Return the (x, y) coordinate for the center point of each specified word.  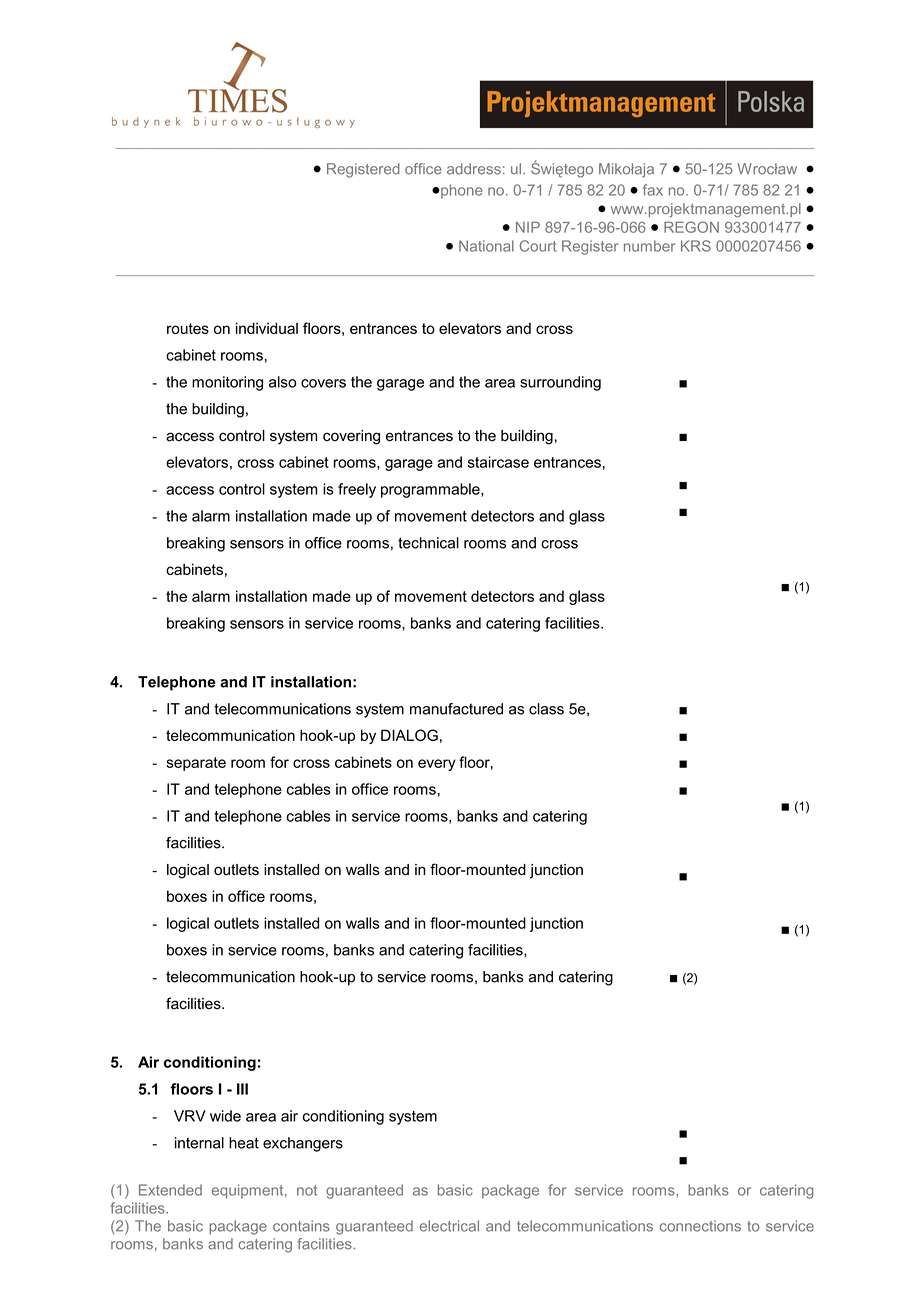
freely (357, 490)
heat (244, 1143)
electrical (449, 1226)
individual (267, 328)
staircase (498, 462)
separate (196, 764)
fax (653, 190)
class (546, 709)
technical (428, 543)
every (437, 765)
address (474, 169)
